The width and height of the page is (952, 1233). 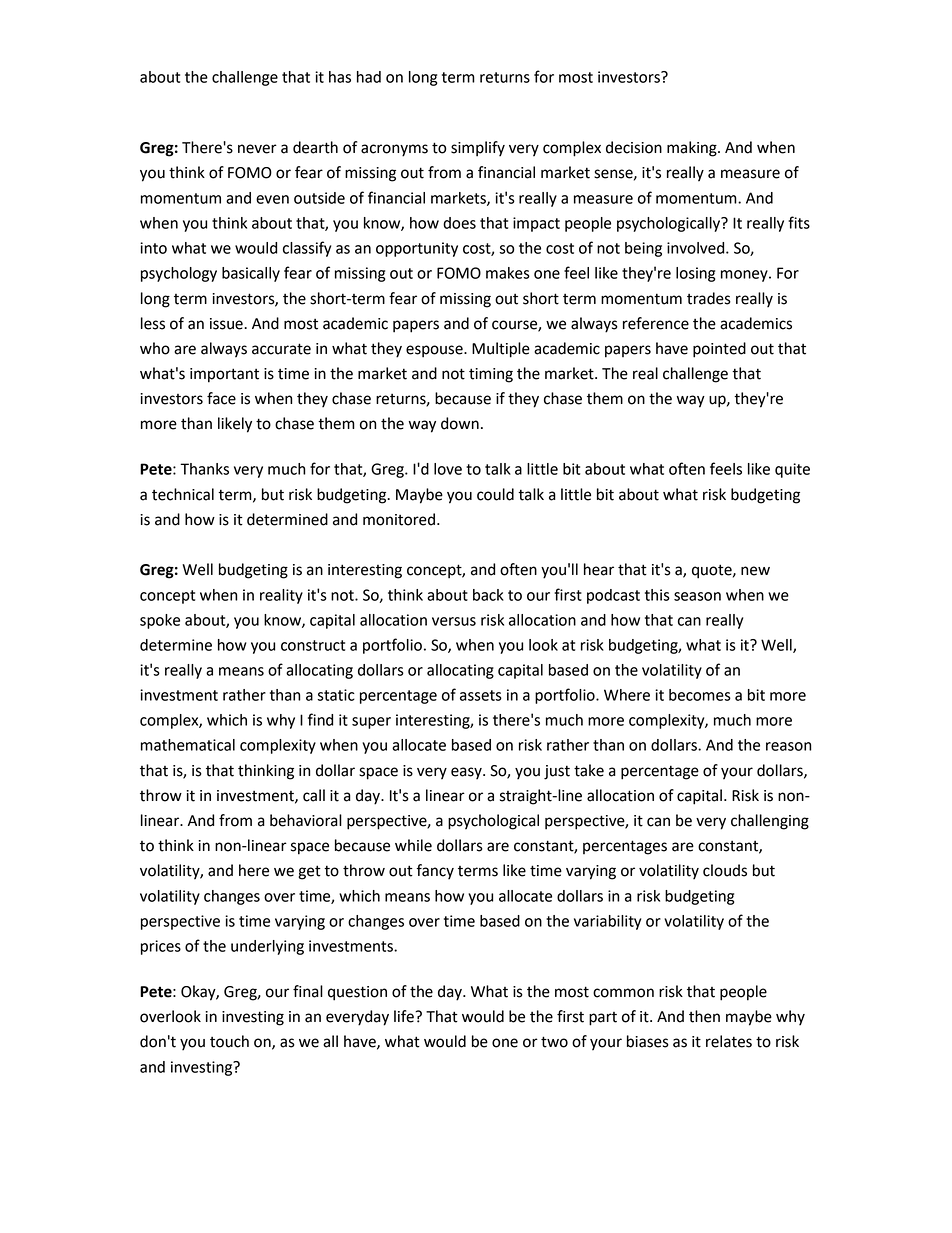 What do you see at coordinates (467, 773) in the page?
I see `easy` at bounding box center [467, 773].
